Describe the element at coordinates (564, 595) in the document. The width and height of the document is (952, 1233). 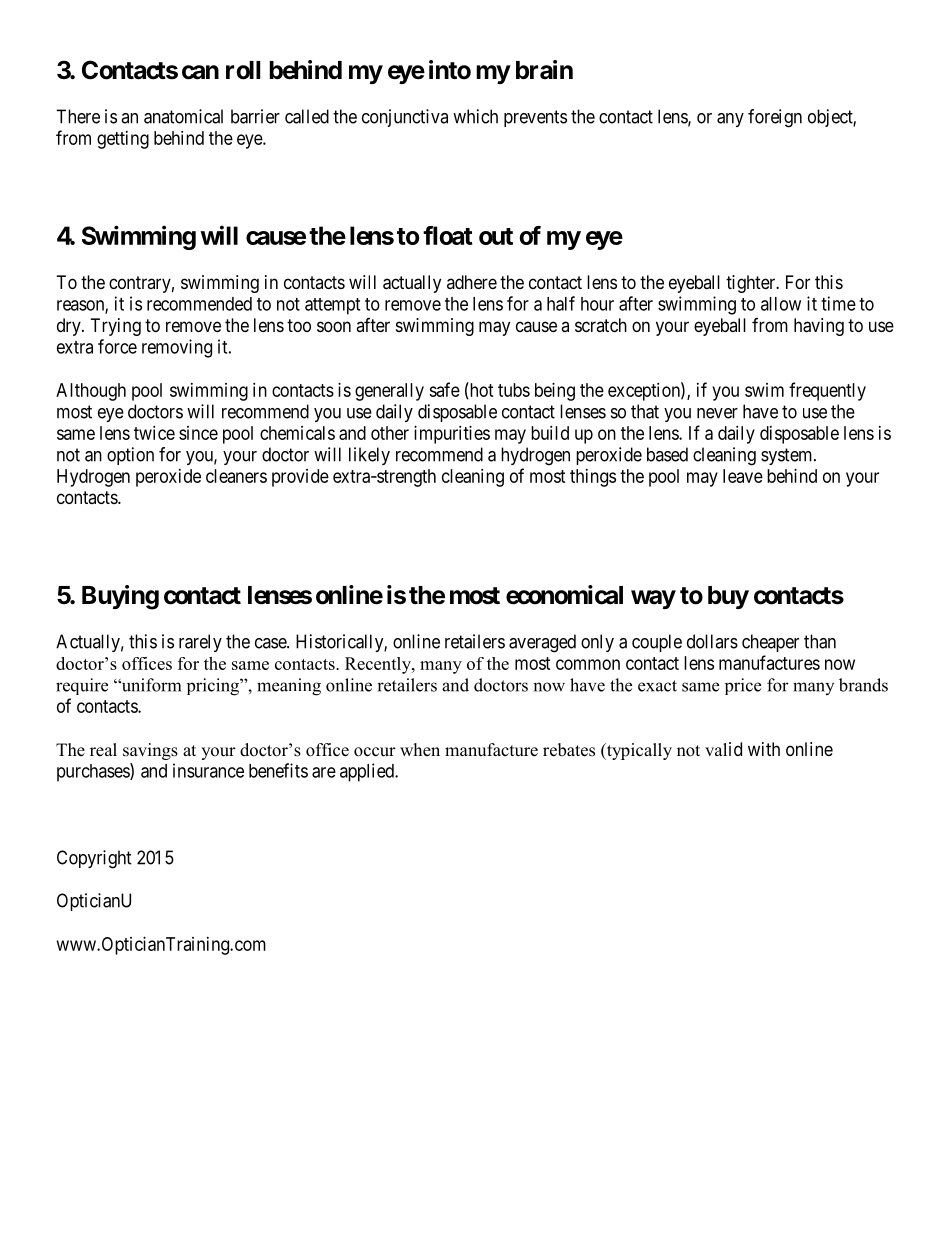
I see `economical` at that location.
